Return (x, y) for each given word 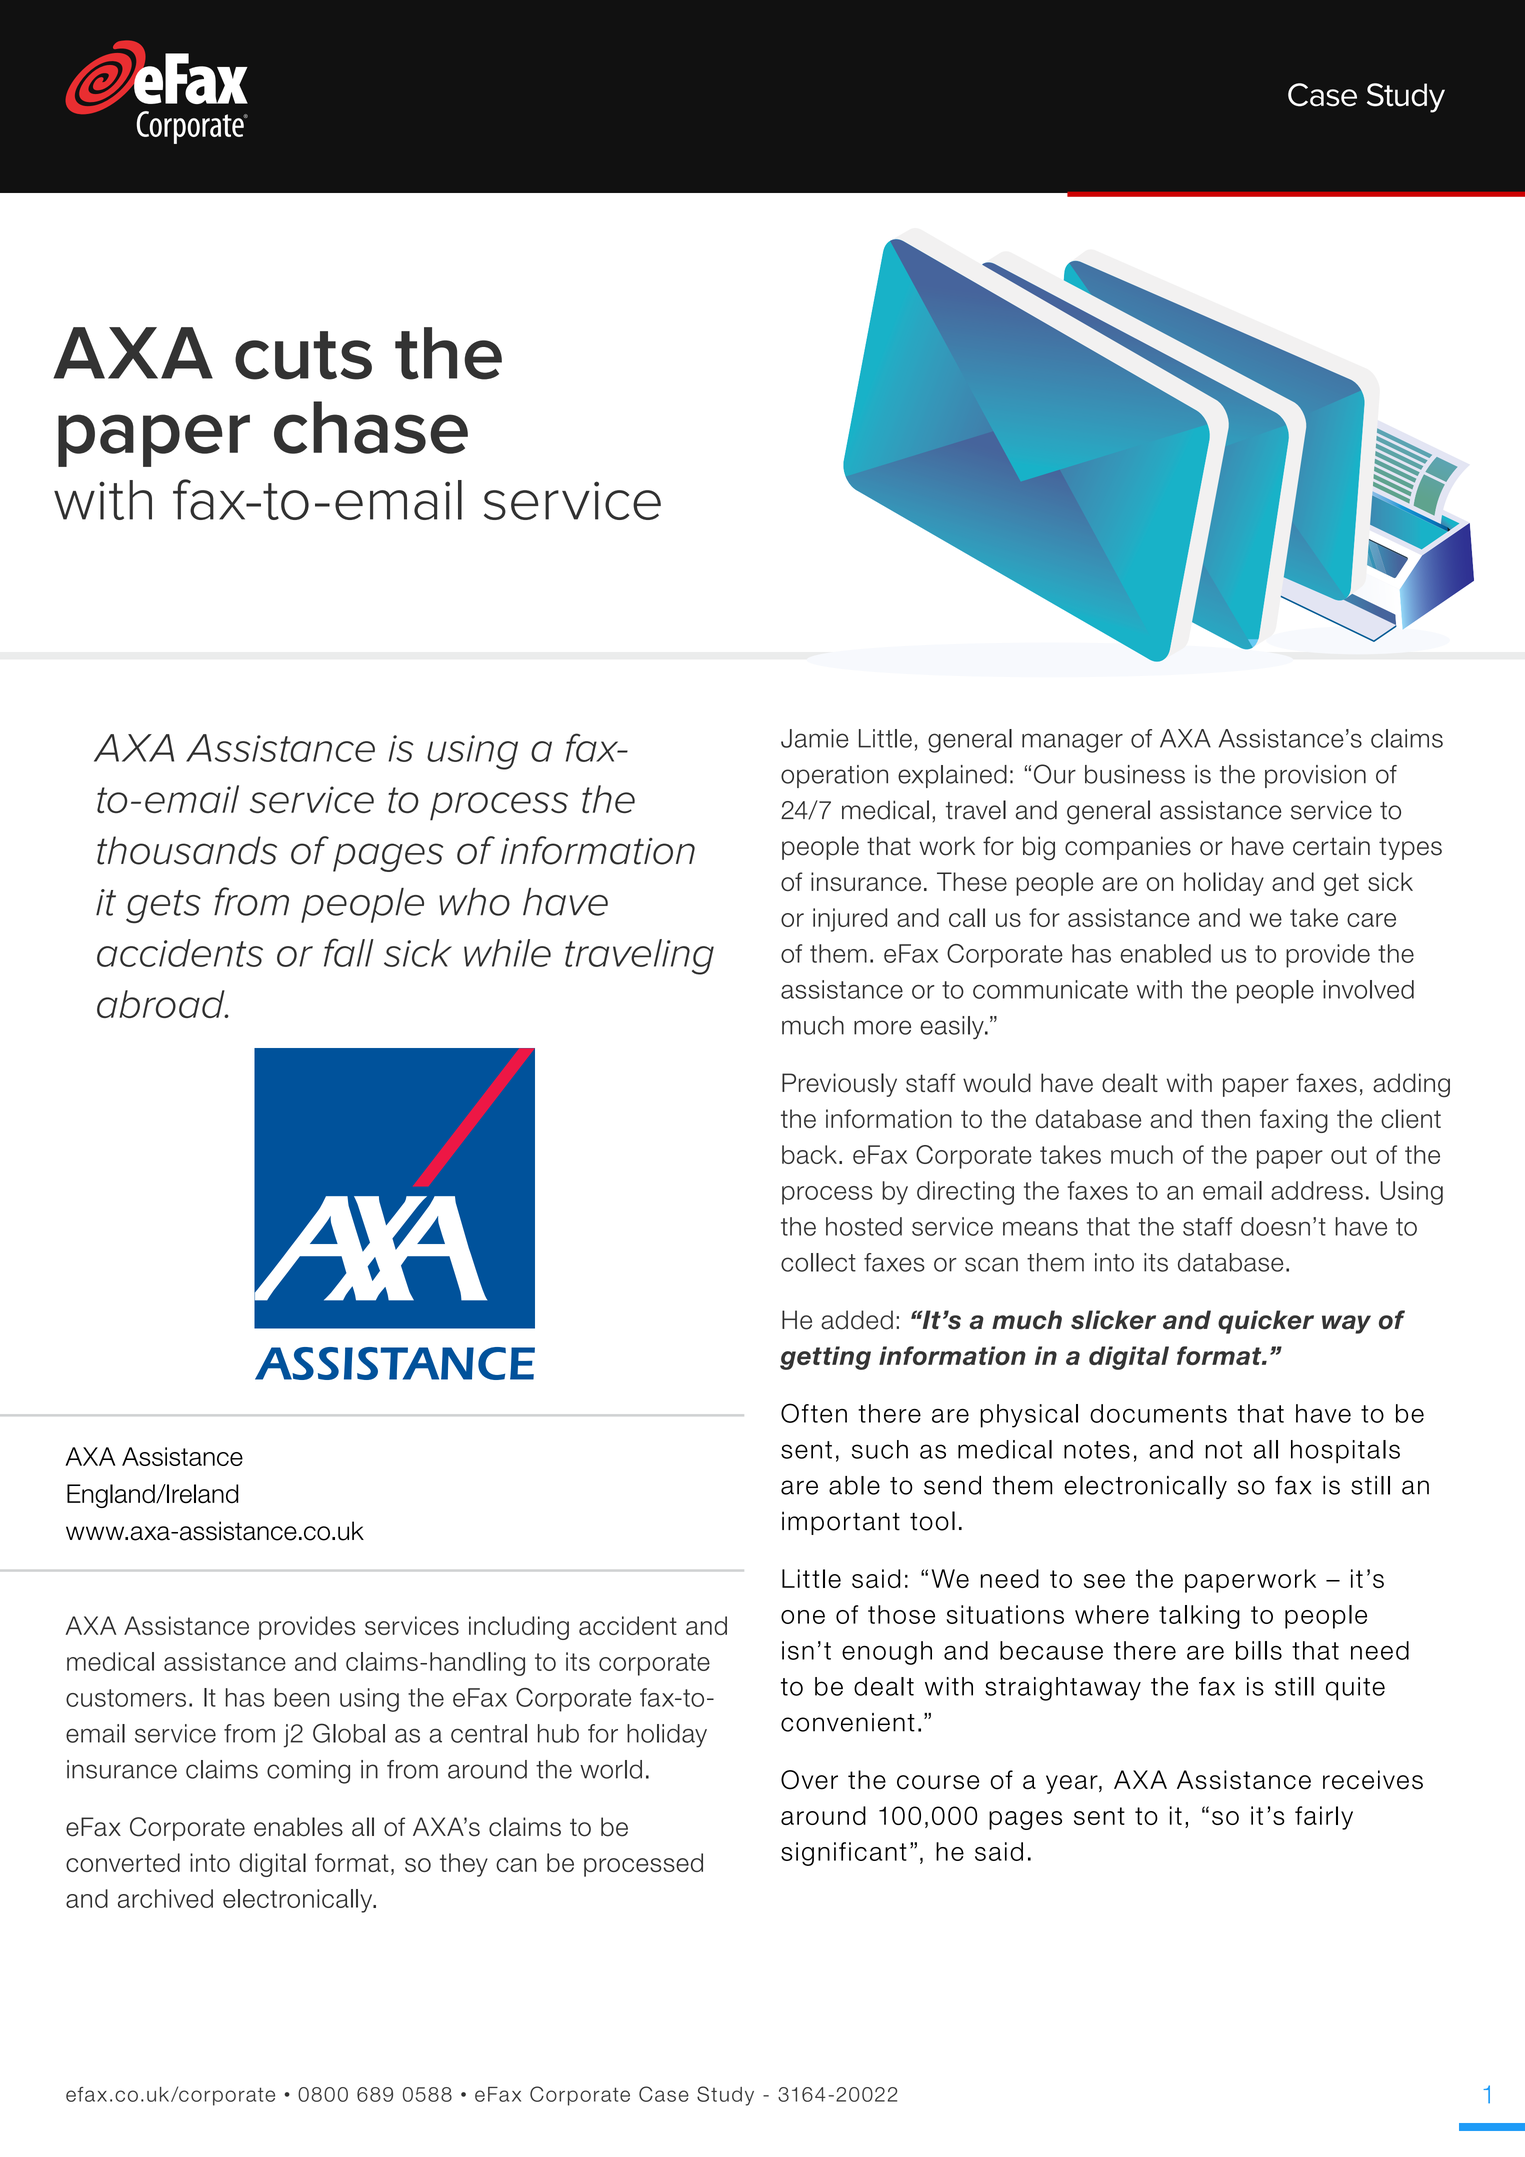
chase (371, 427)
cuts (303, 355)
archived (165, 1898)
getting (825, 1358)
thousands (187, 850)
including (519, 1628)
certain (1331, 846)
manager (1072, 743)
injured (850, 920)
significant (844, 1854)
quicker (1266, 1322)
